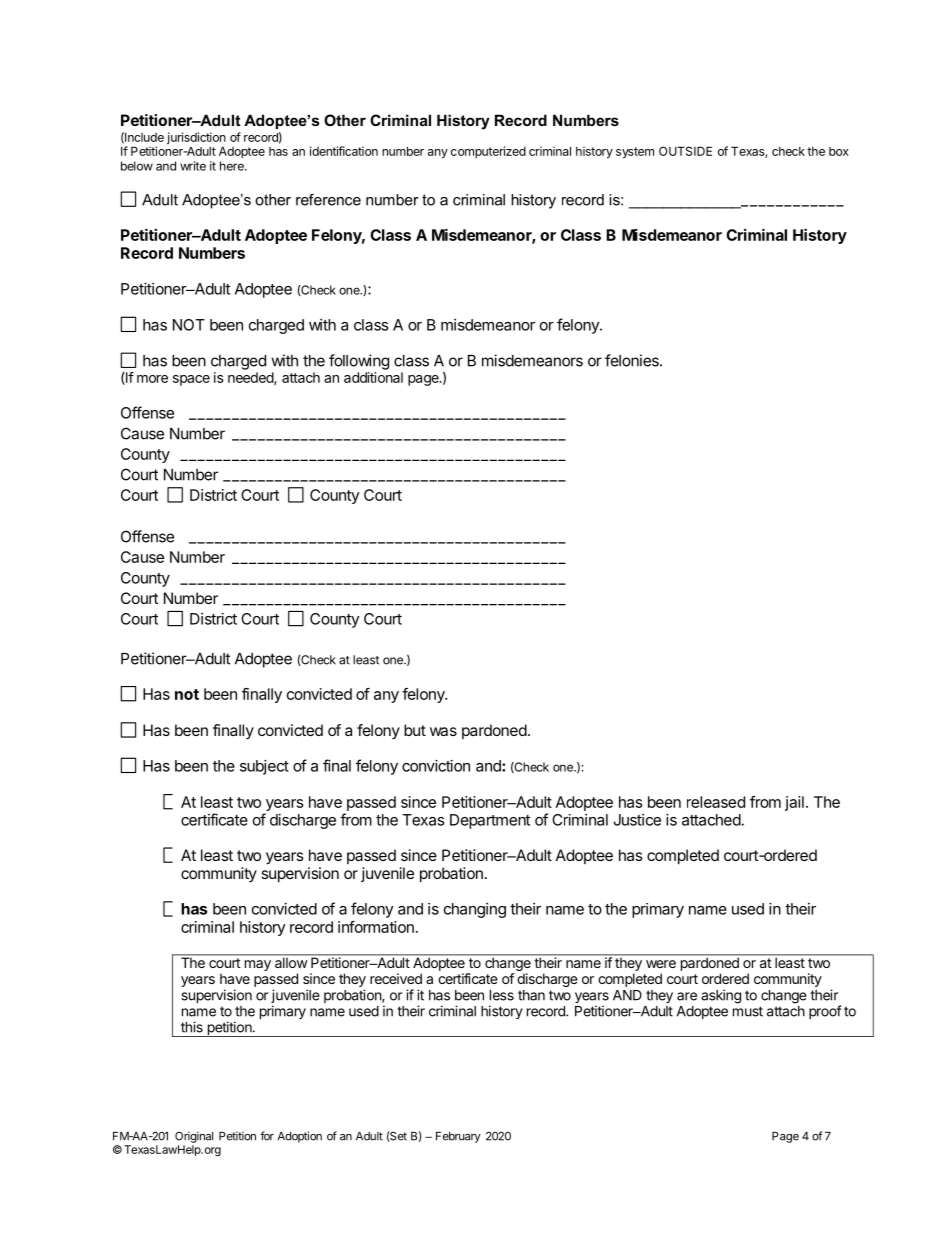 The image size is (952, 1233). What do you see at coordinates (488, 152) in the screenshot?
I see `computerized` at bounding box center [488, 152].
